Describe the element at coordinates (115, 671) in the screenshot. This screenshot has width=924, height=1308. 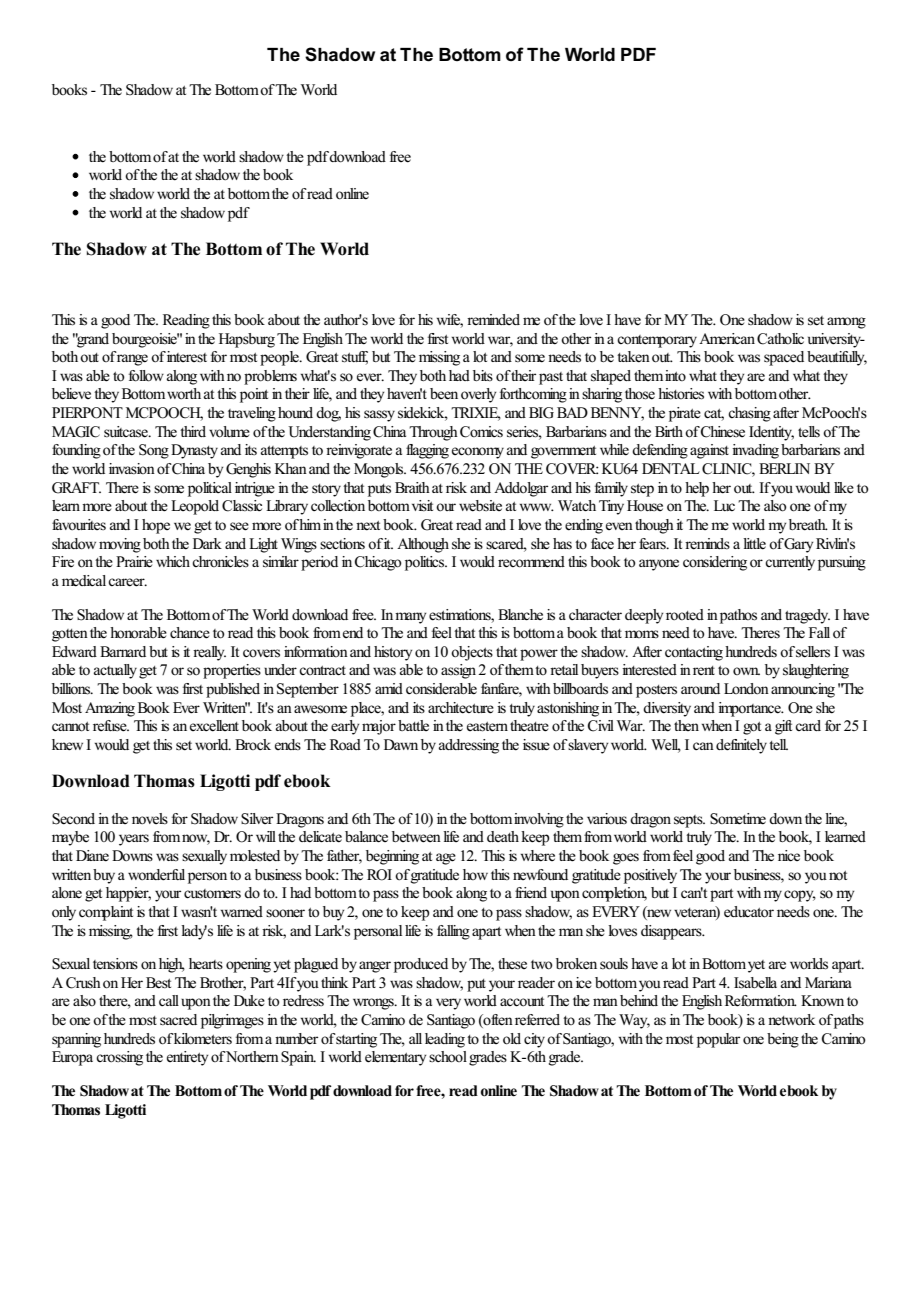
I see `actually` at that location.
